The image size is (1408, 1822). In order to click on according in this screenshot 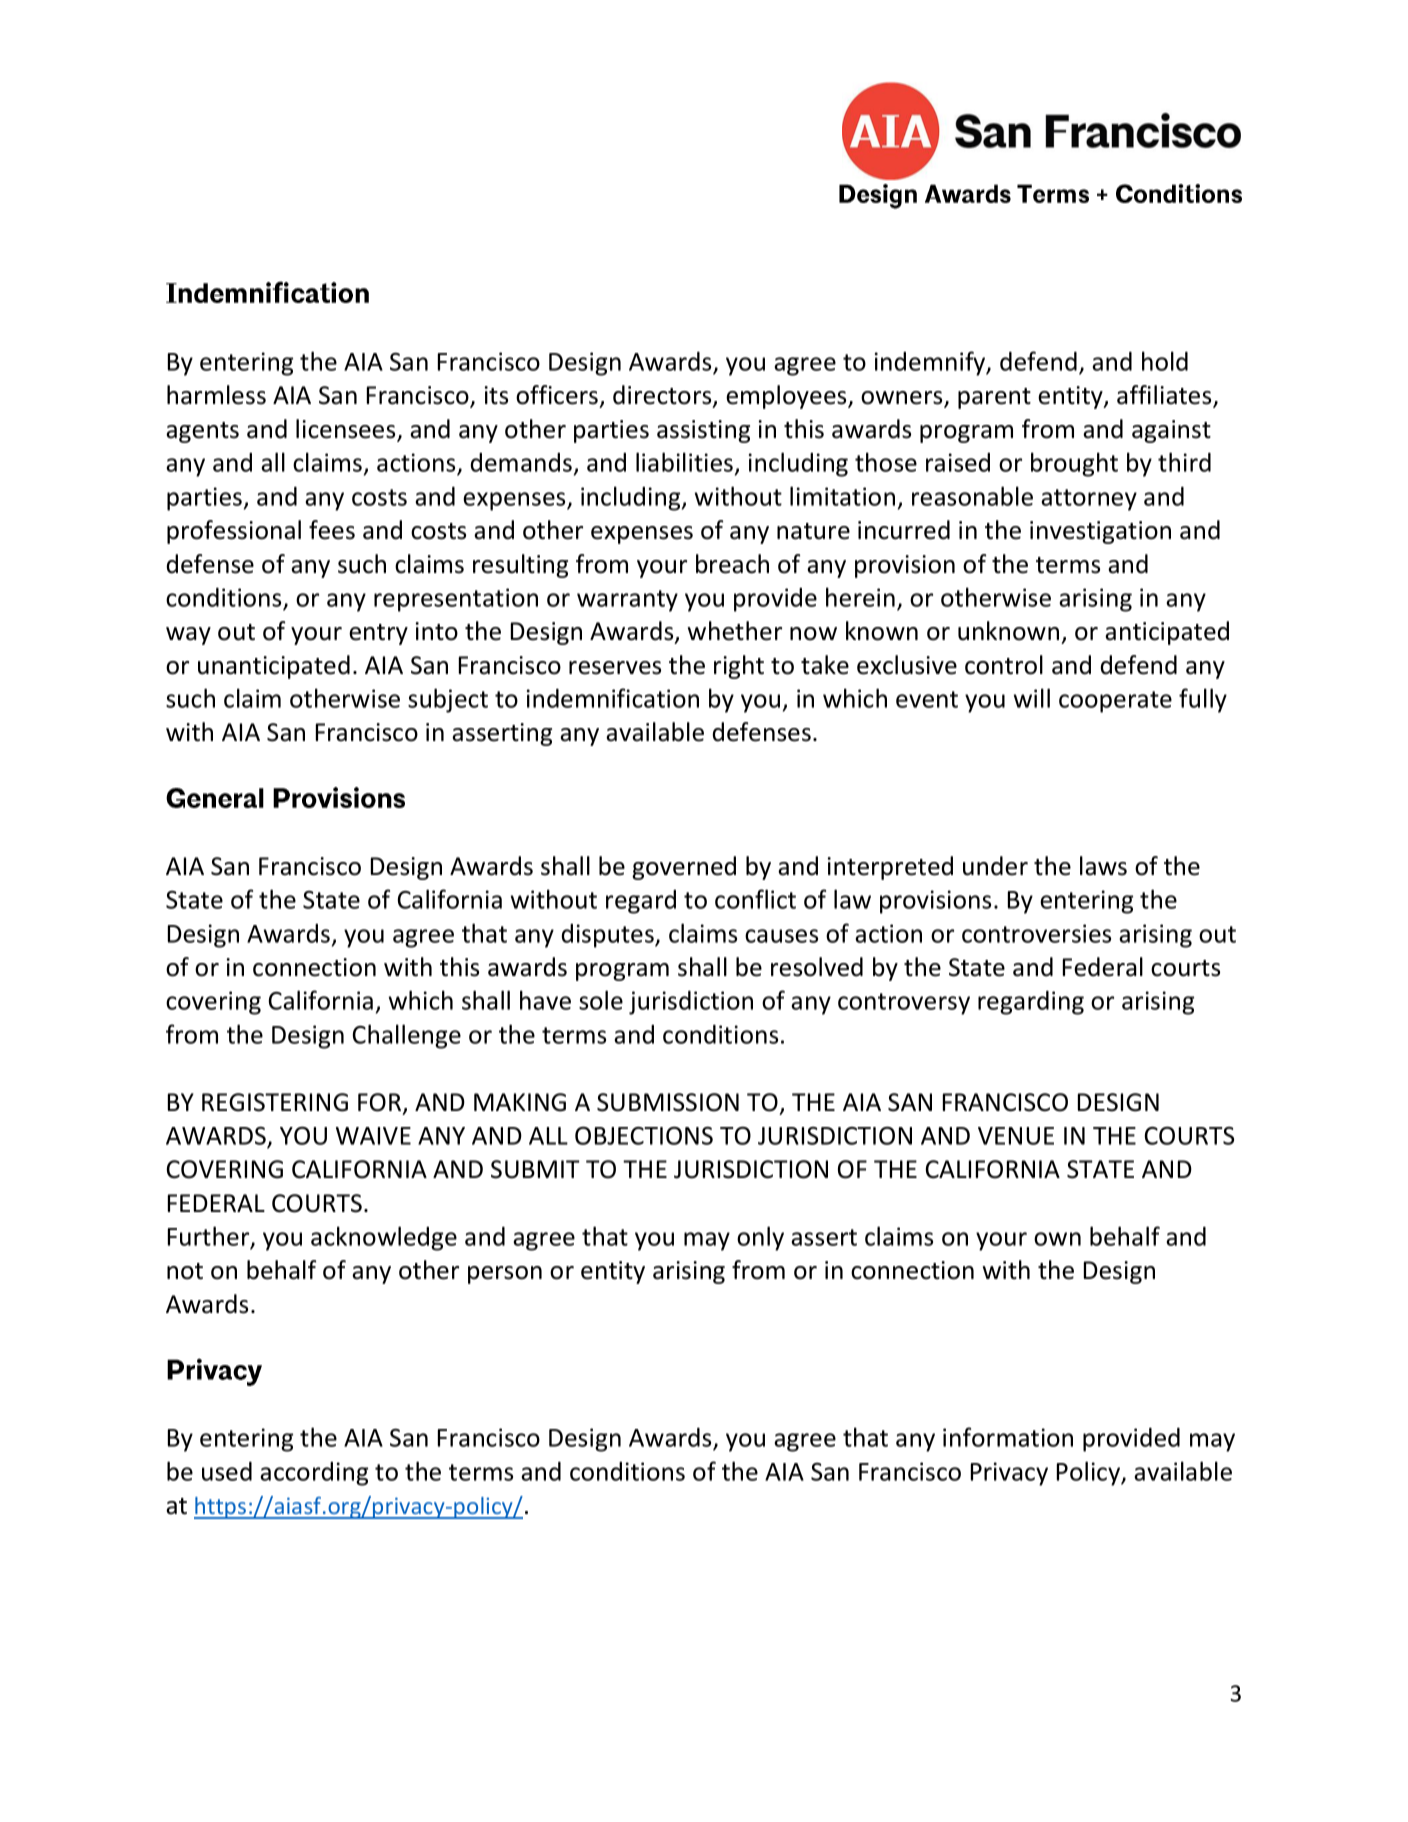, I will do `click(314, 1474)`.
